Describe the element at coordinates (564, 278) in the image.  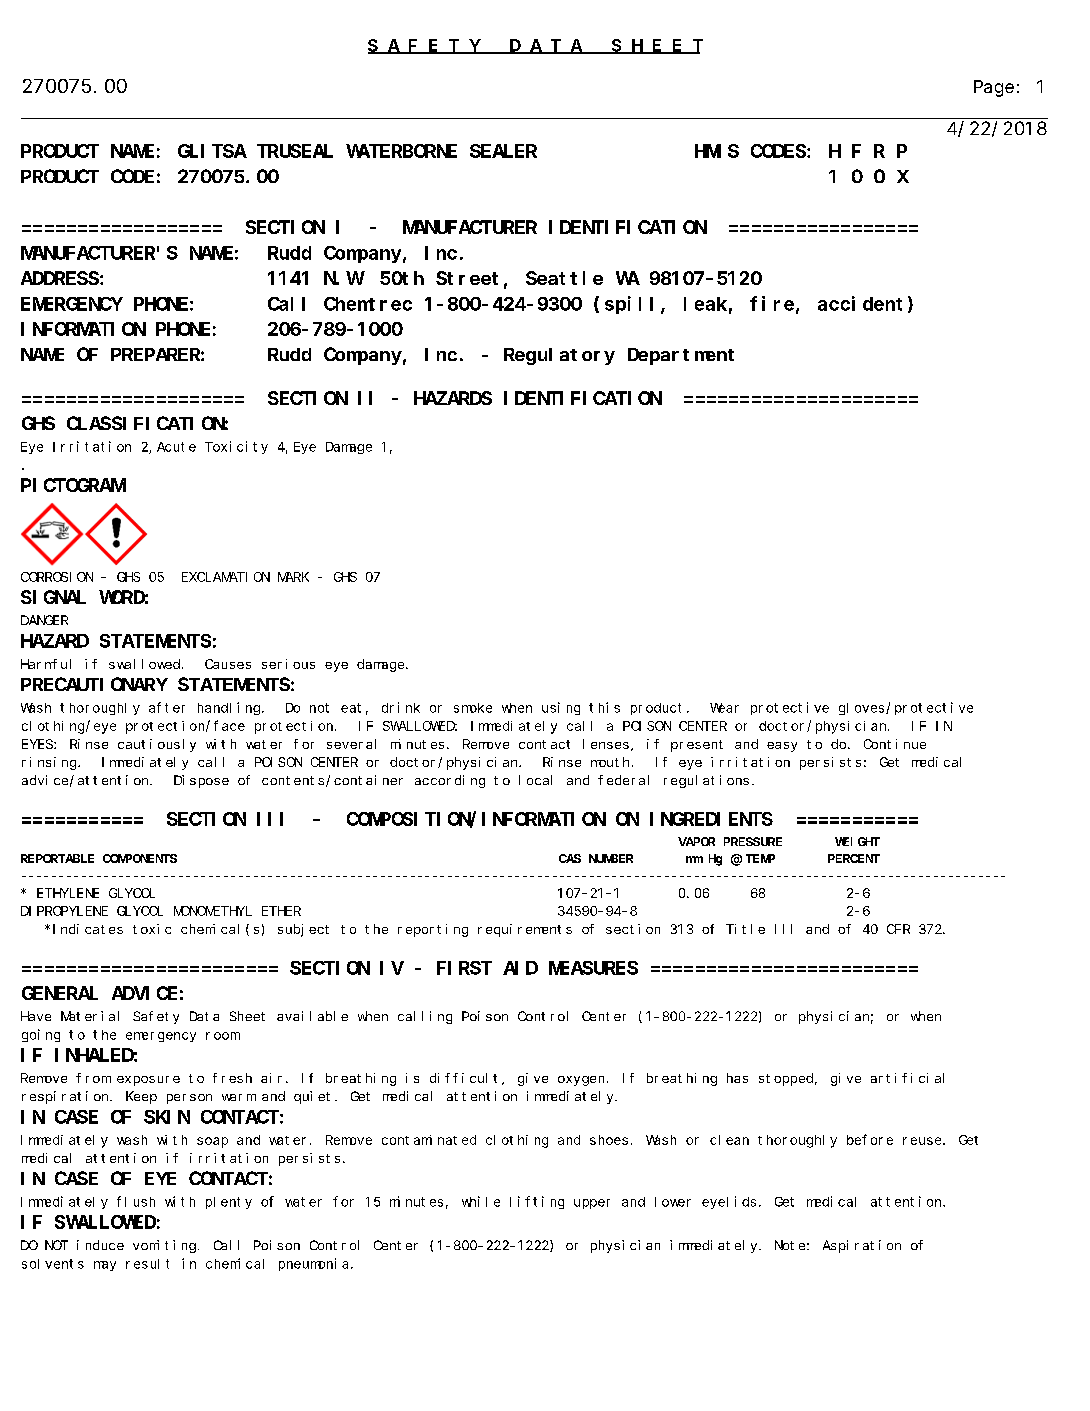
I see `Seattle` at that location.
